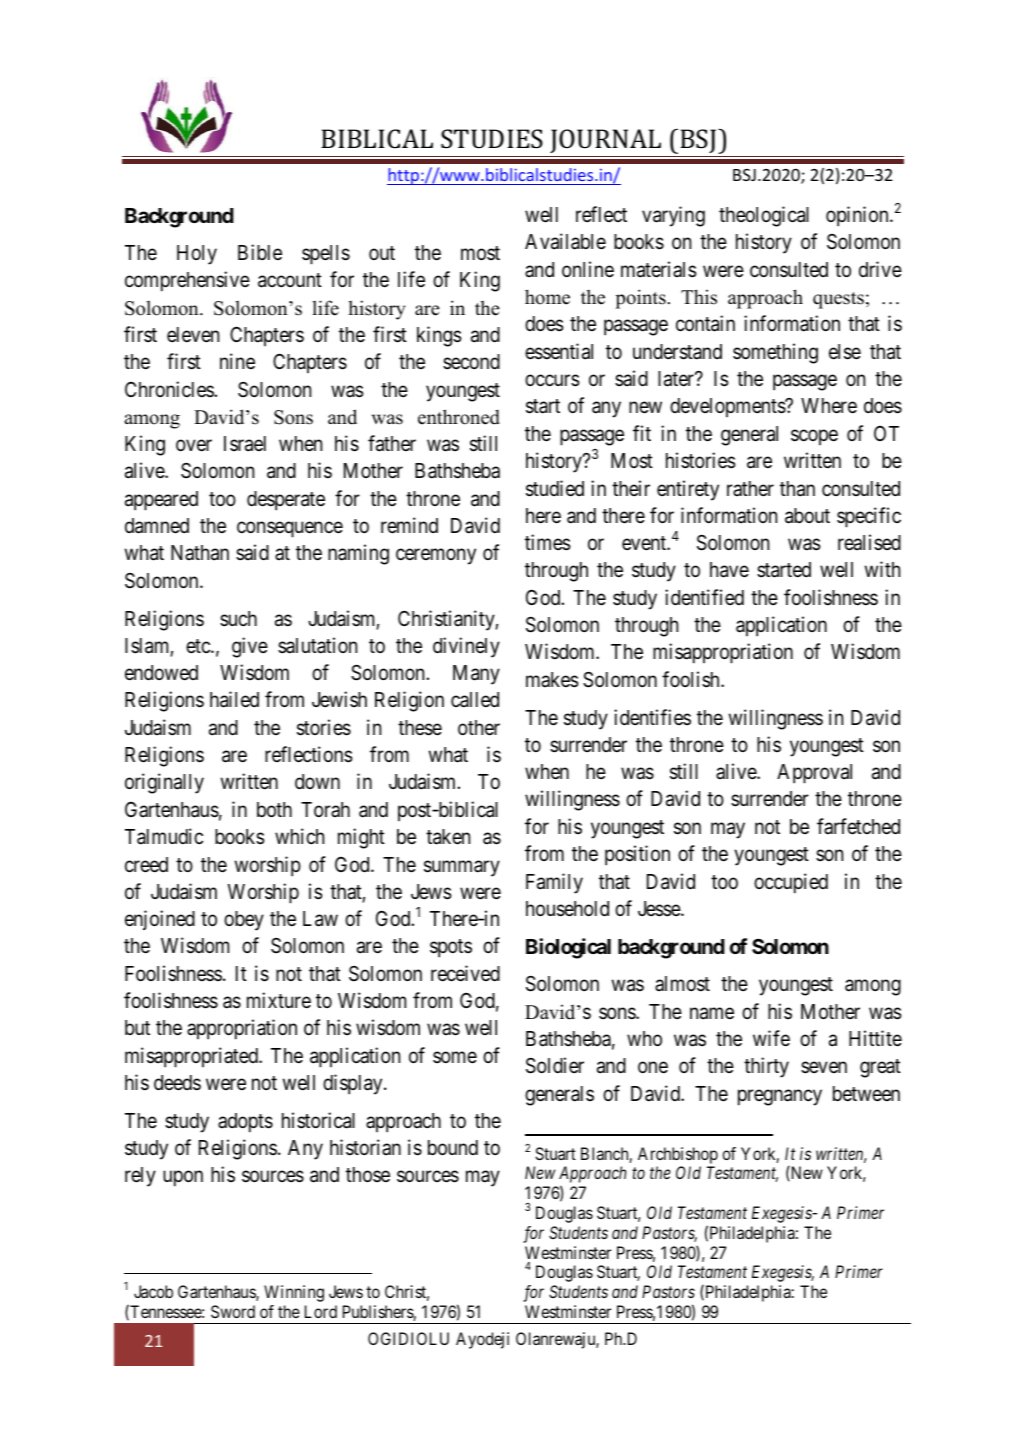 The height and width of the image is (1450, 1025). Describe the element at coordinates (764, 216) in the image. I see `theological` at that location.
